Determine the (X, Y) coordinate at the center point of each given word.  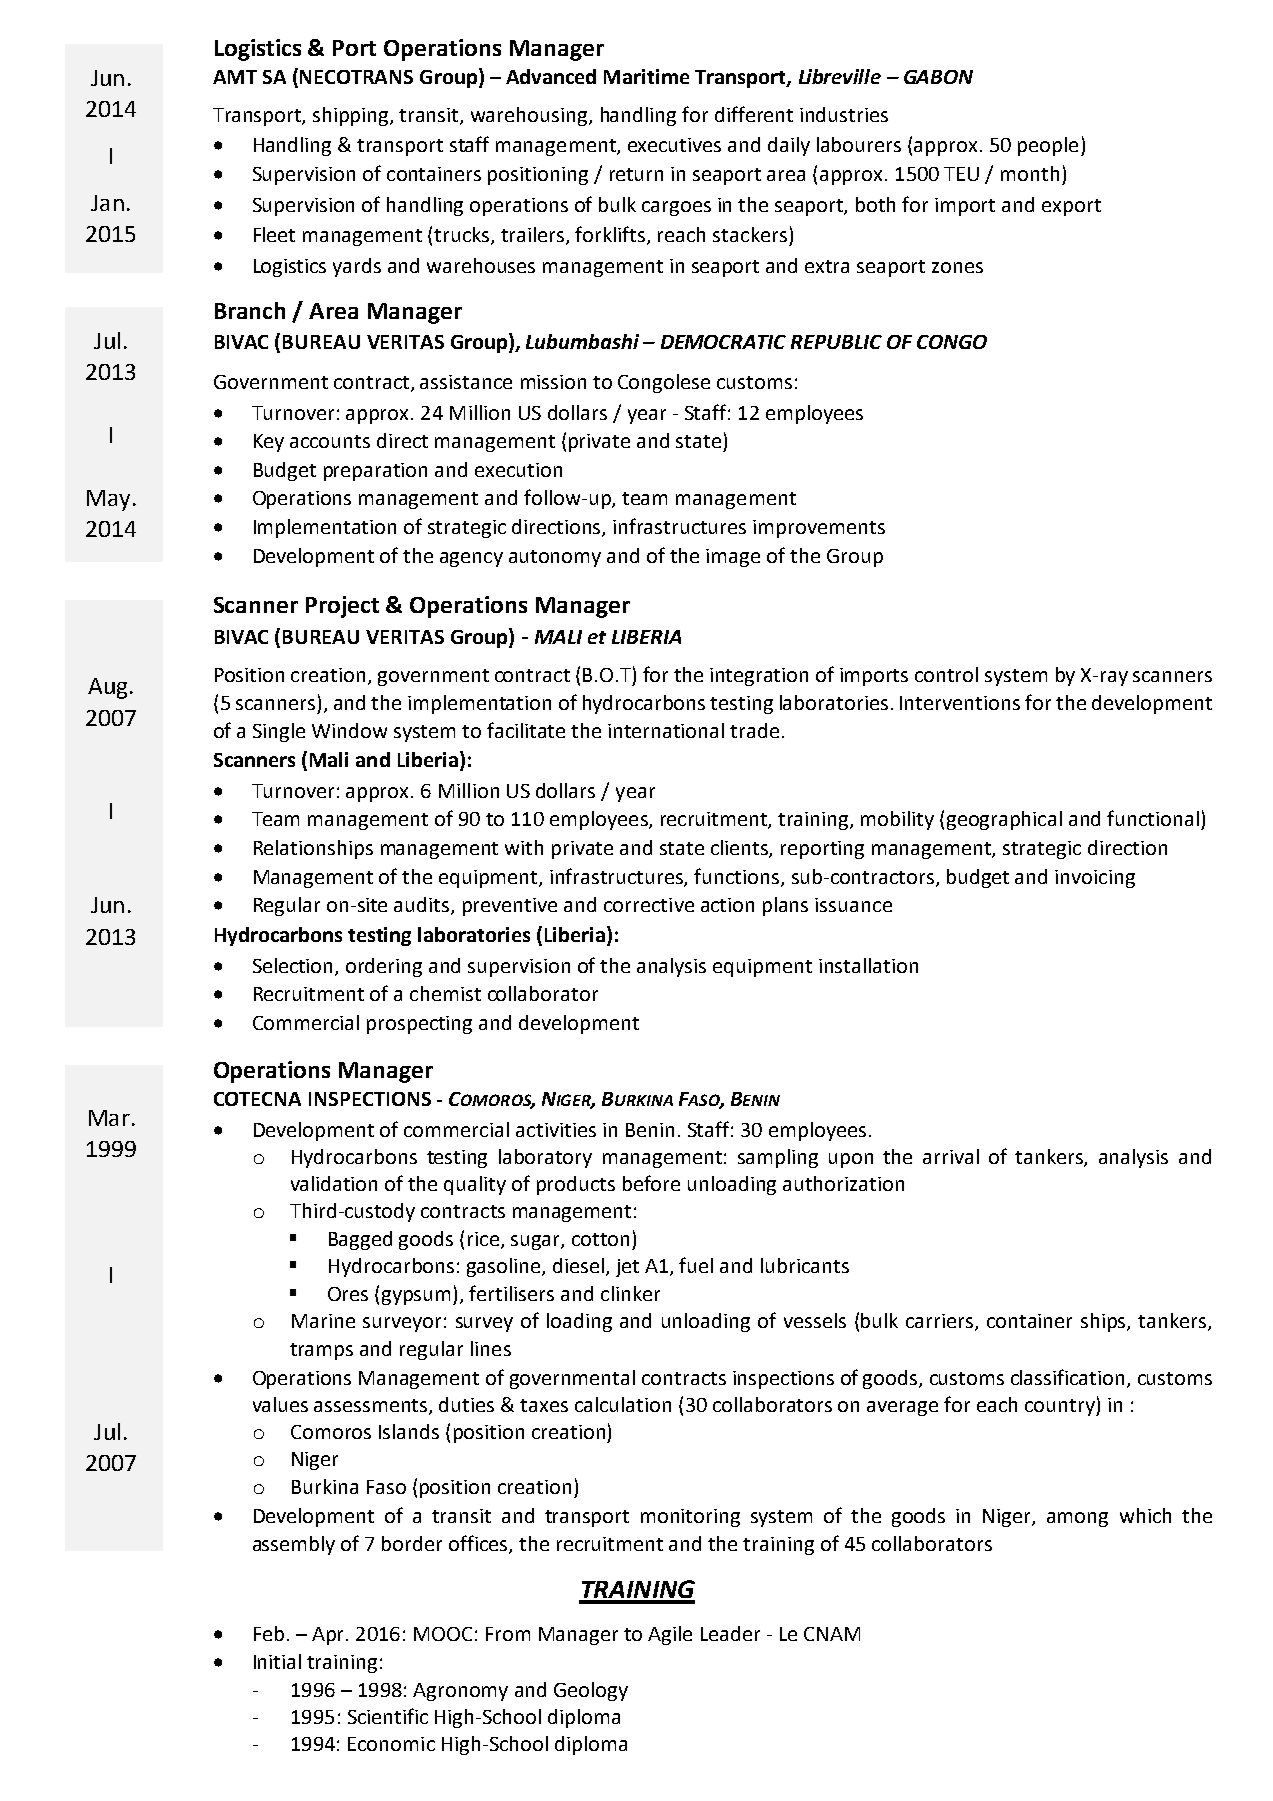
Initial (277, 1661)
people (1048, 146)
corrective (649, 905)
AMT (235, 77)
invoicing (1095, 879)
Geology (591, 1691)
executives (674, 145)
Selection (294, 966)
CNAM (832, 1634)
